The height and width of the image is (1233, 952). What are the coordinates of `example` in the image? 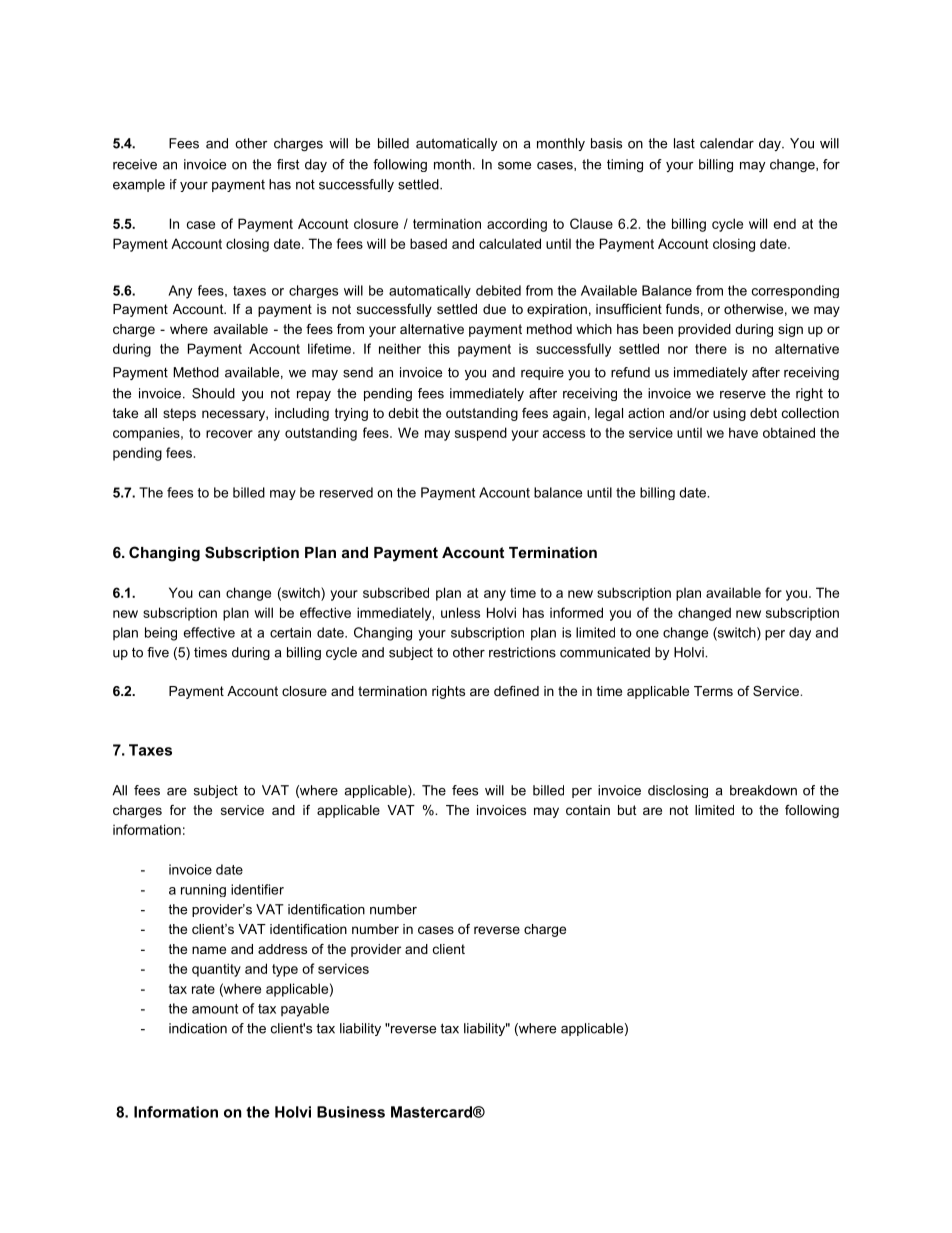 It's located at (139, 185).
